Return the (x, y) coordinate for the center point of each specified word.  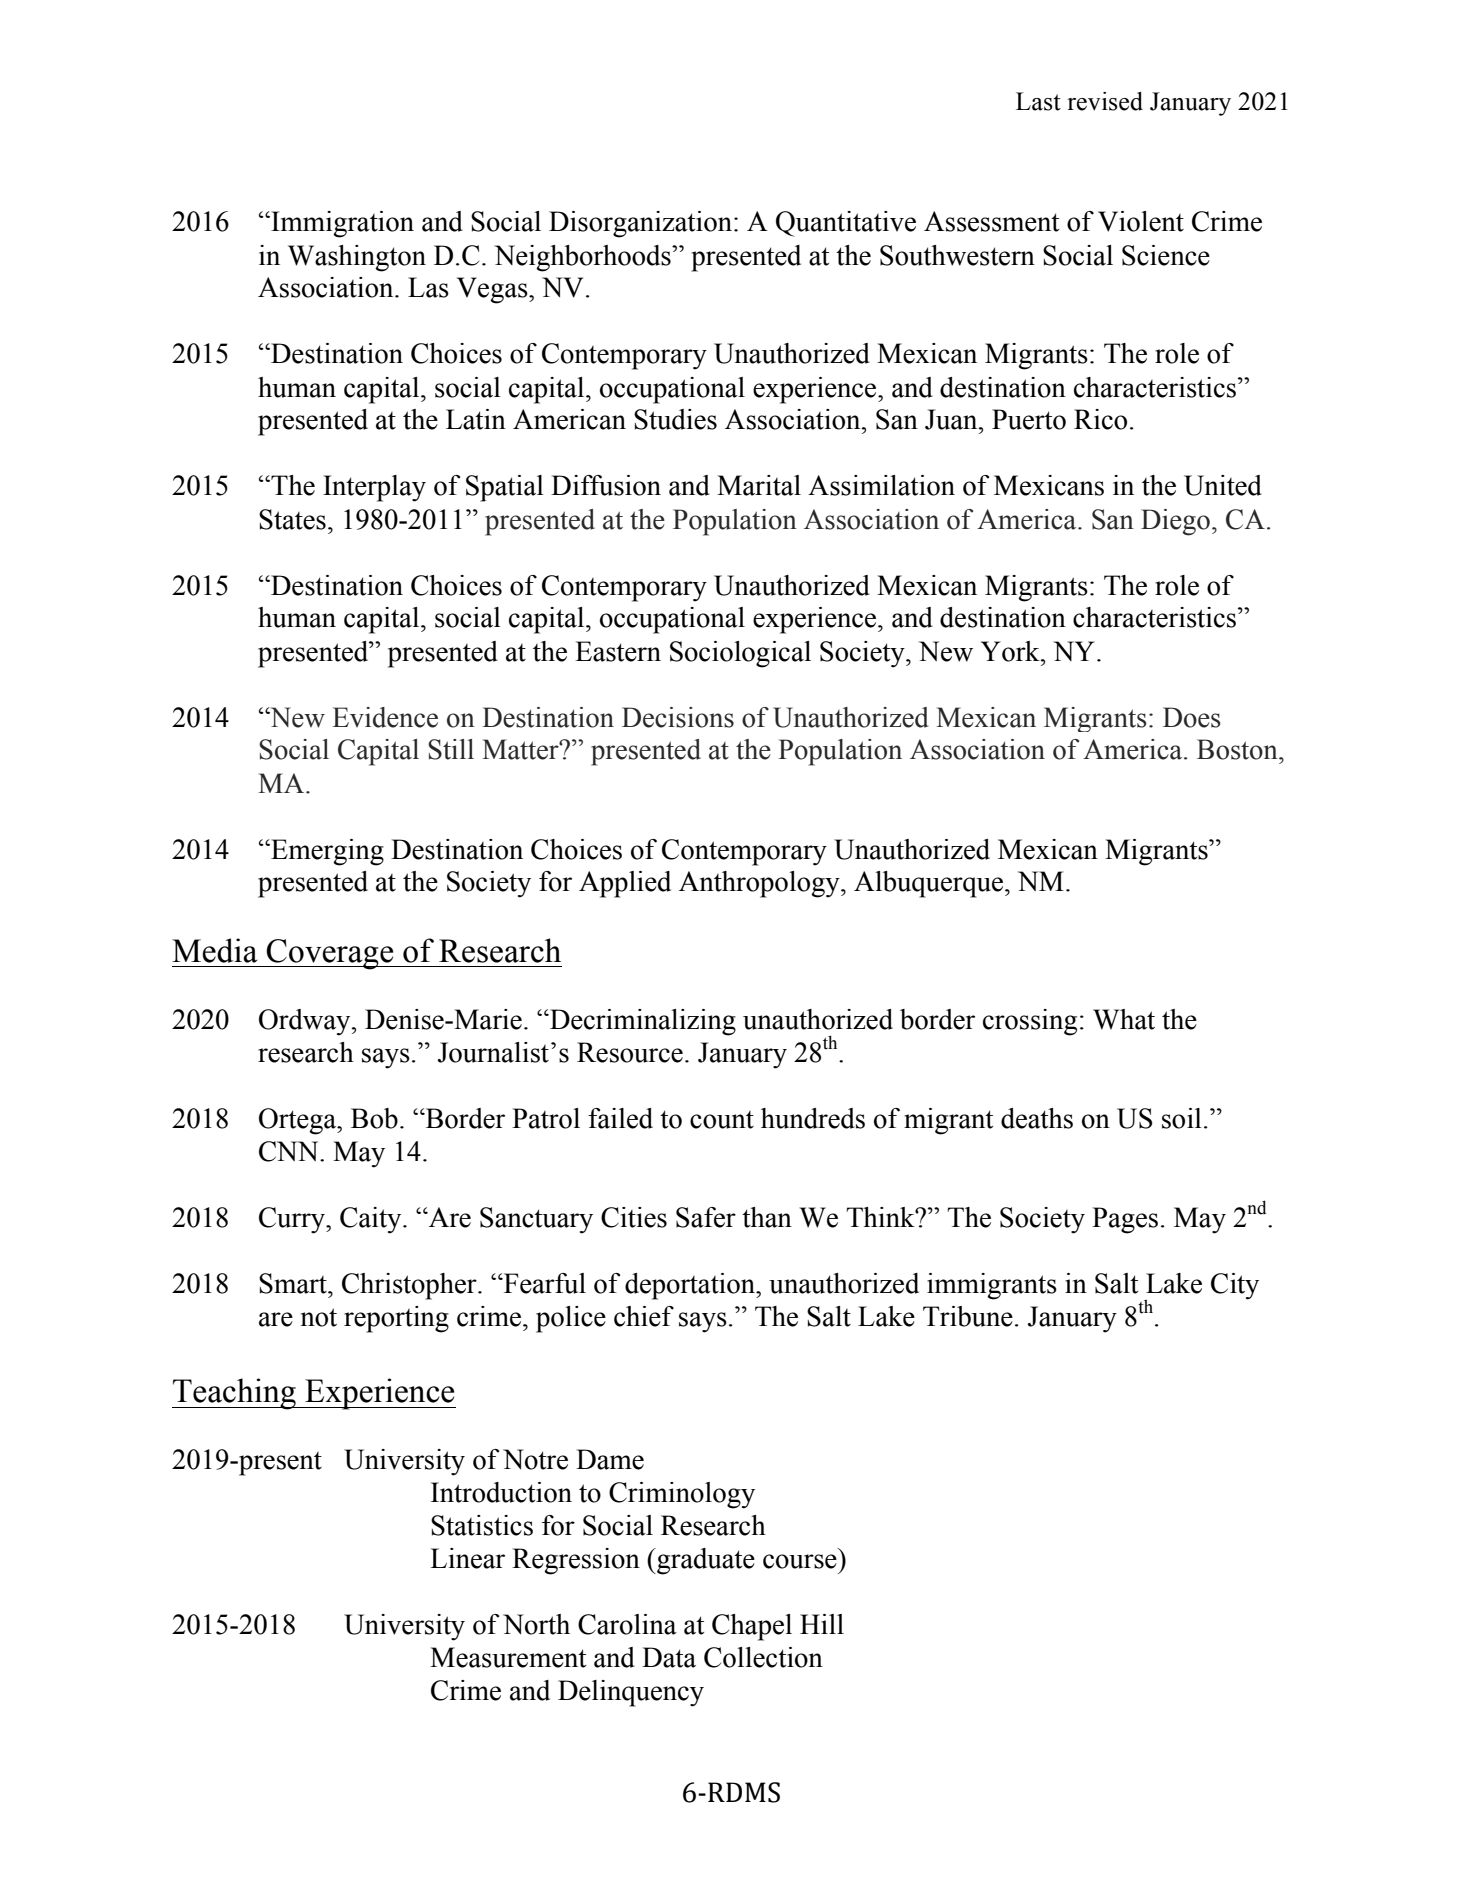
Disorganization (642, 224)
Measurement (508, 1657)
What (1124, 1019)
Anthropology (760, 884)
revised (1105, 101)
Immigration (341, 224)
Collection (763, 1657)
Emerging (326, 852)
